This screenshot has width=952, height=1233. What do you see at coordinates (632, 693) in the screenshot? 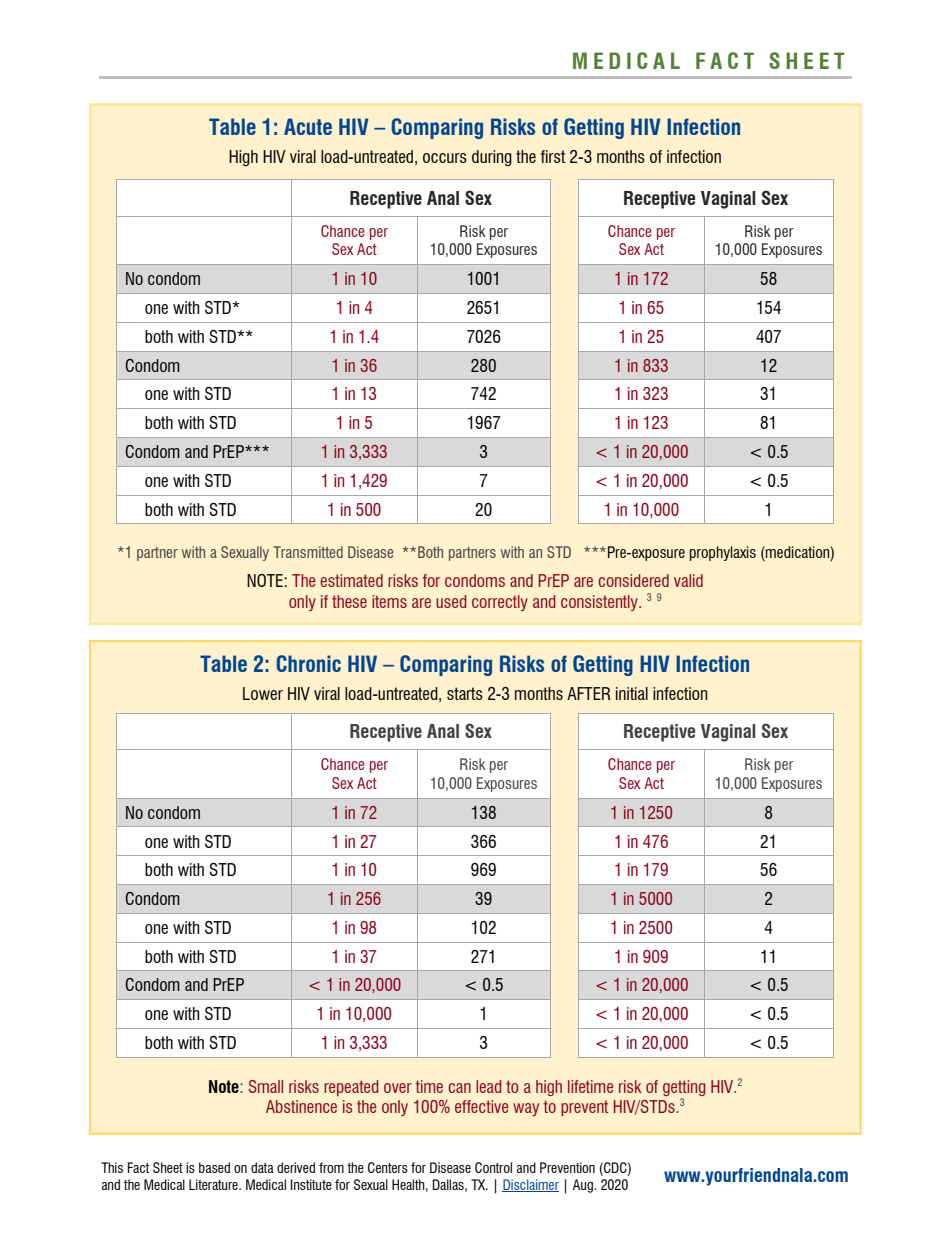
I see `initial` at bounding box center [632, 693].
